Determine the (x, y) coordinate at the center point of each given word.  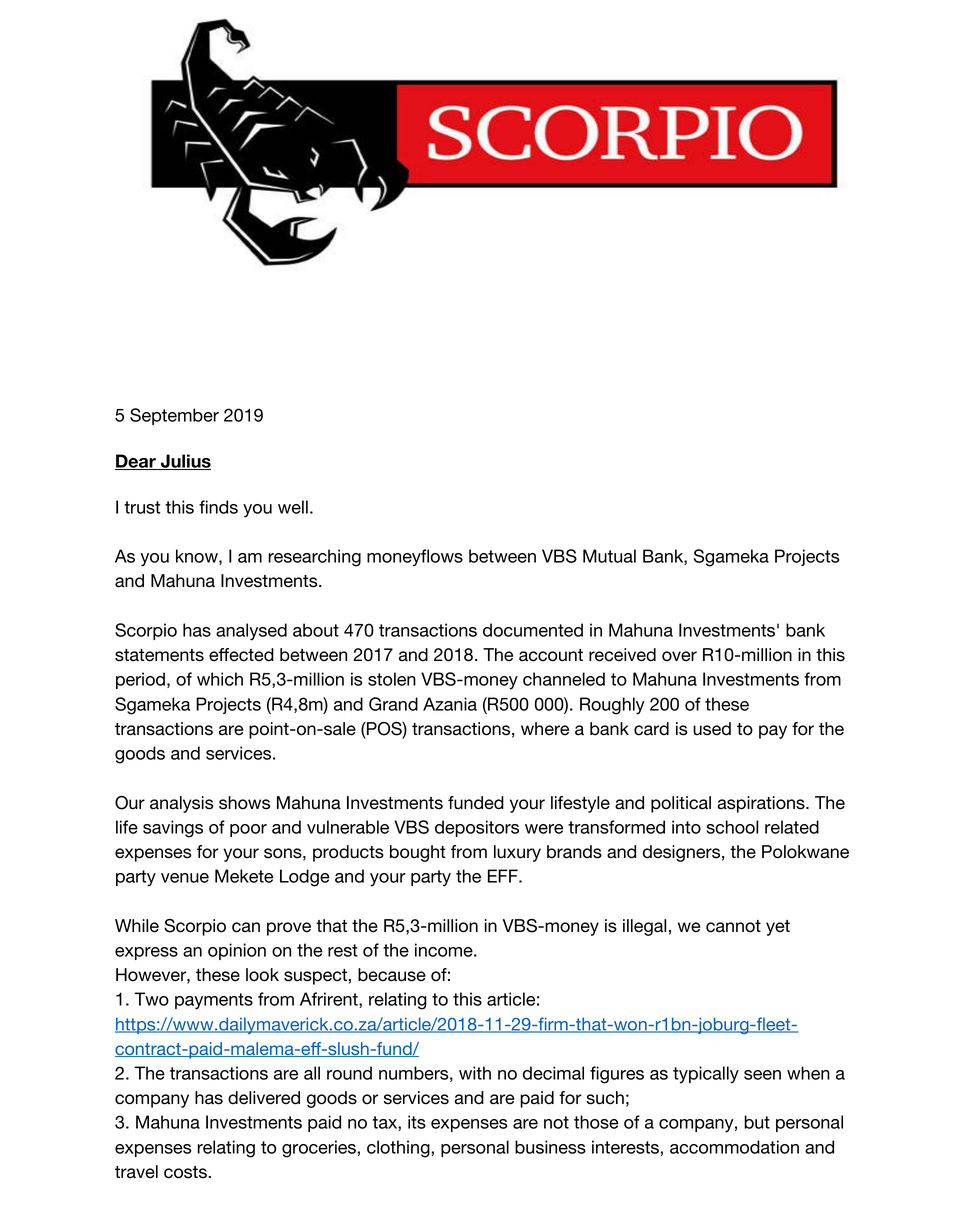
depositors (477, 828)
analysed (251, 632)
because (392, 975)
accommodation (734, 1147)
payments (214, 1001)
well (293, 507)
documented (533, 630)
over (679, 656)
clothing (399, 1149)
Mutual (609, 556)
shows (244, 803)
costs (185, 1172)
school (732, 827)
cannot (733, 926)
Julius (185, 462)
